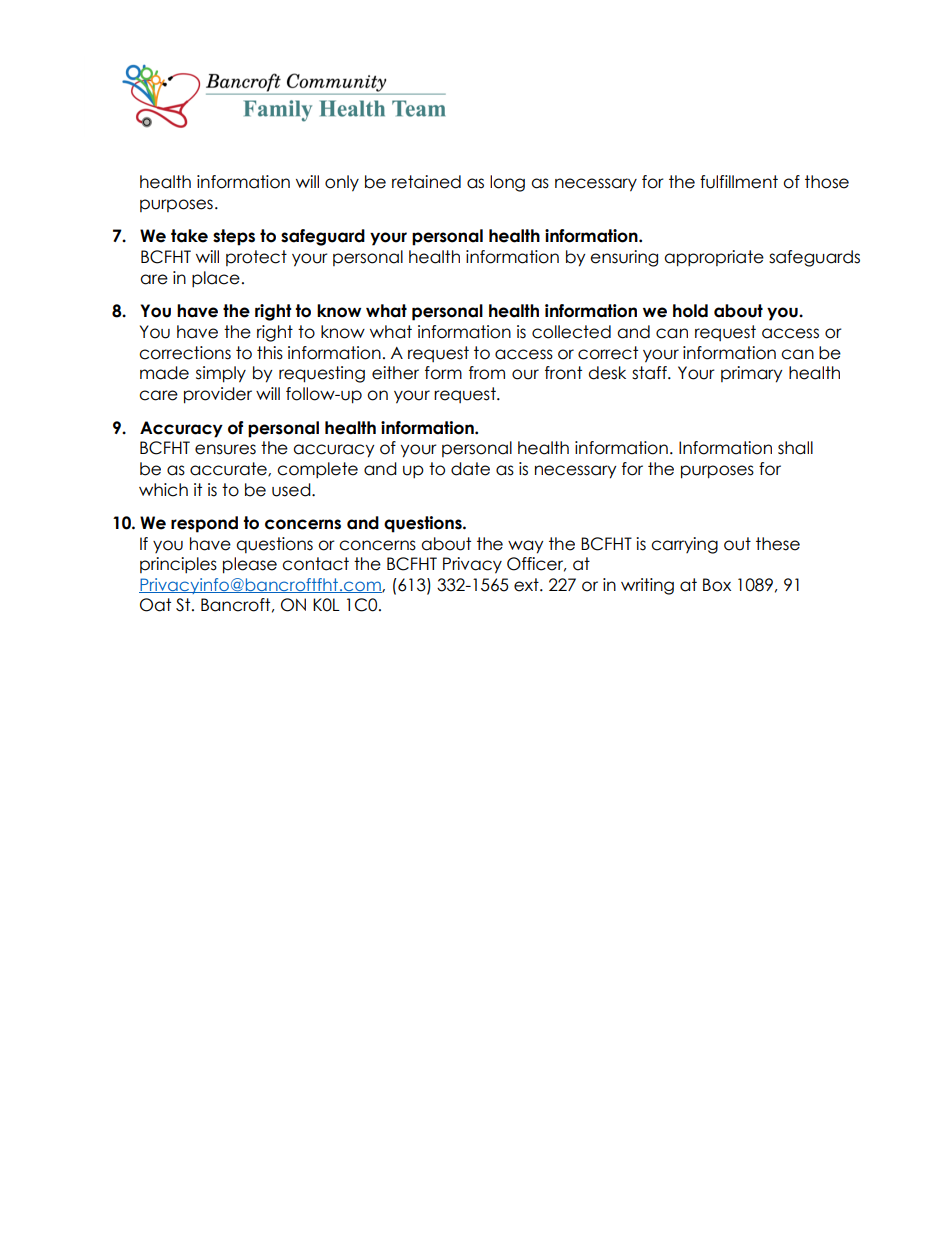 The height and width of the image is (1233, 952). I want to click on long, so click(507, 183).
